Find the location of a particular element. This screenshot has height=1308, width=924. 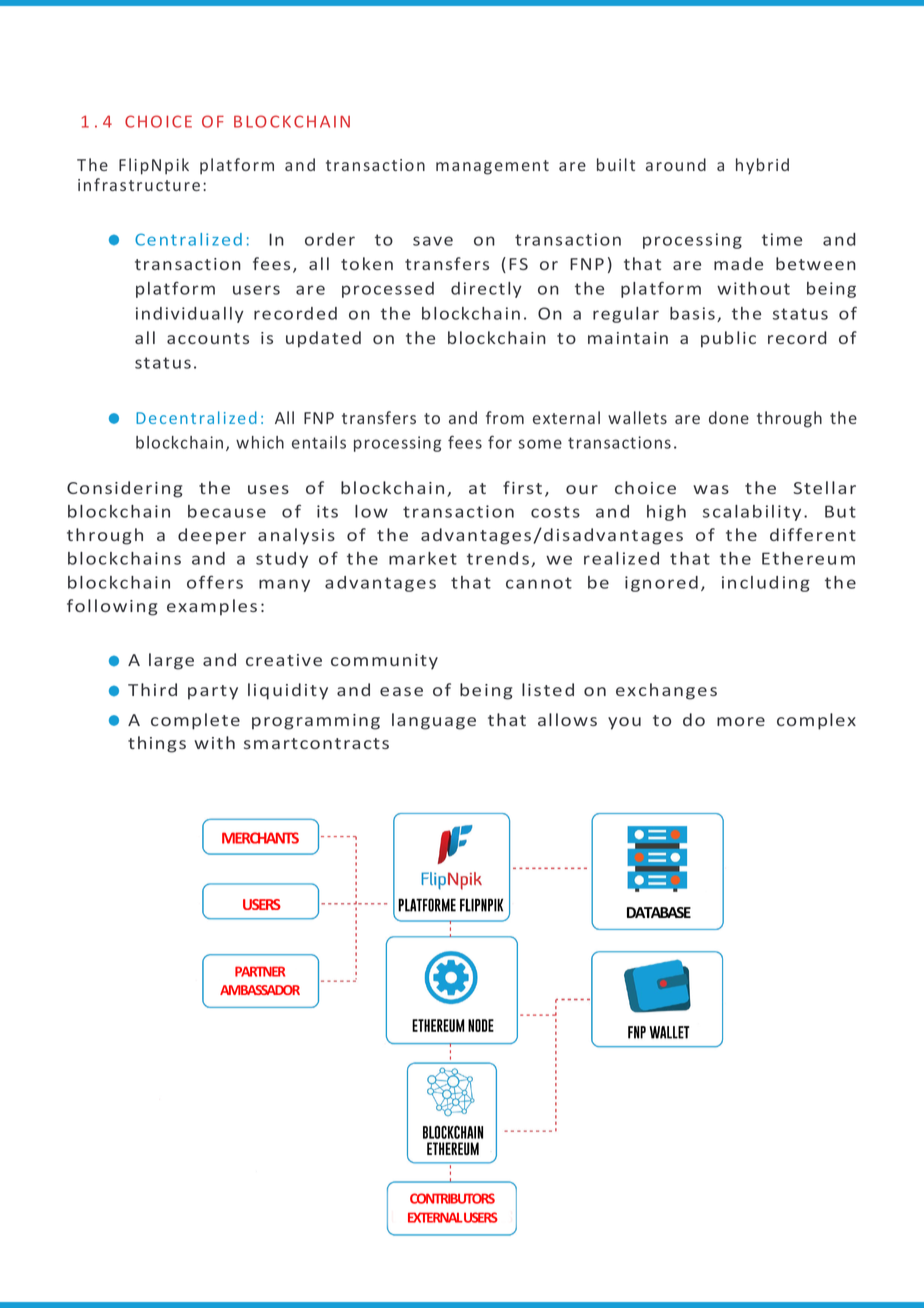

DATABASE is located at coordinates (659, 912).
